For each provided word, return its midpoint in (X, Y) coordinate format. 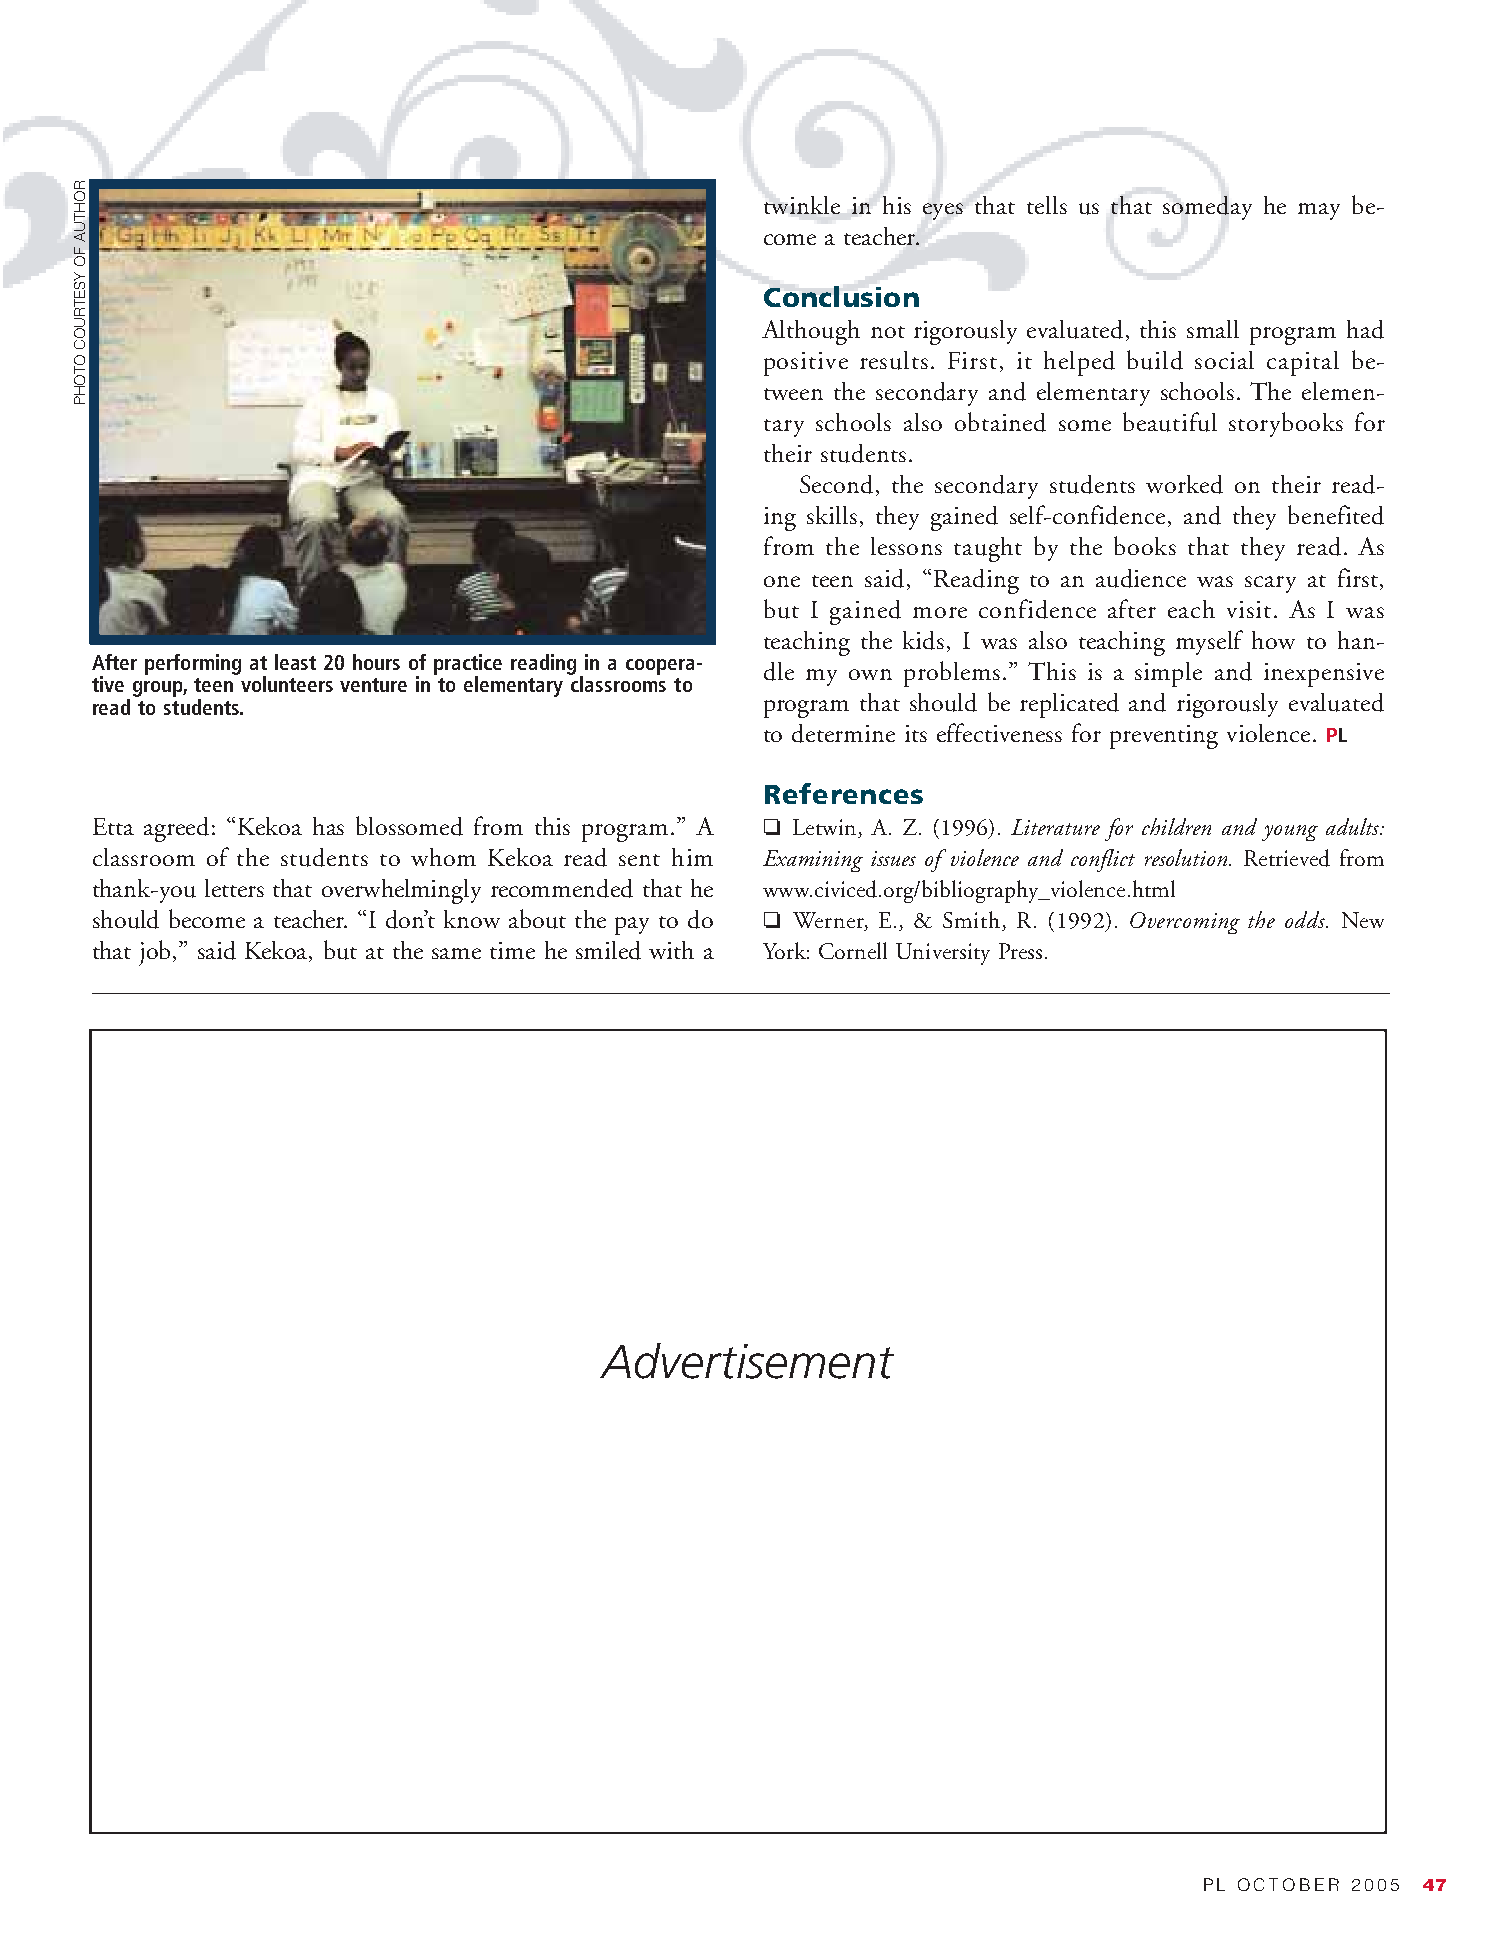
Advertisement (747, 1361)
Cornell (853, 950)
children (1176, 826)
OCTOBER (1288, 1884)
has (328, 826)
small (1213, 329)
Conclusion (841, 296)
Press (1020, 951)
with (671, 950)
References (844, 793)
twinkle (802, 205)
